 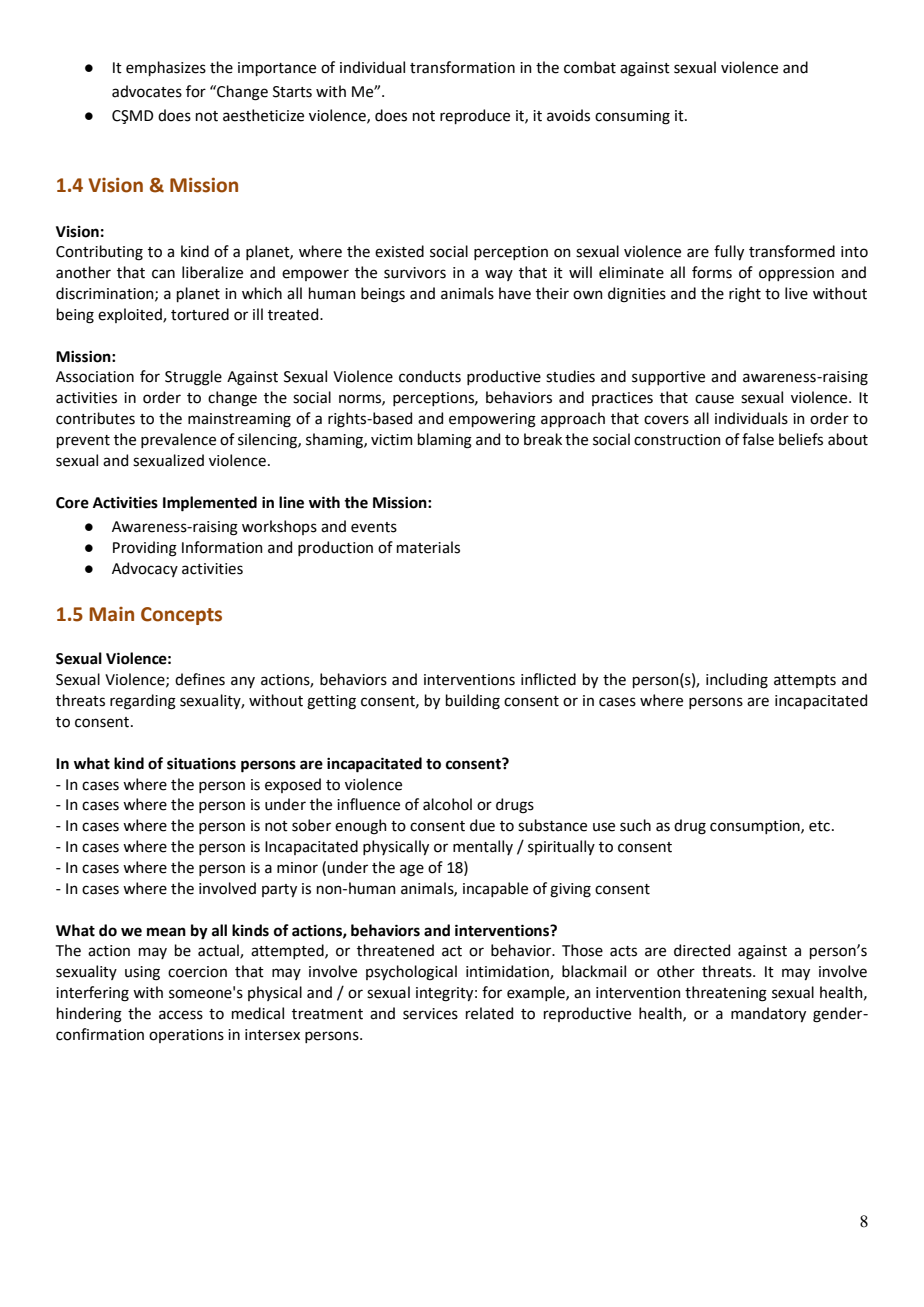 What do you see at coordinates (181, 1015) in the screenshot?
I see `access` at bounding box center [181, 1015].
